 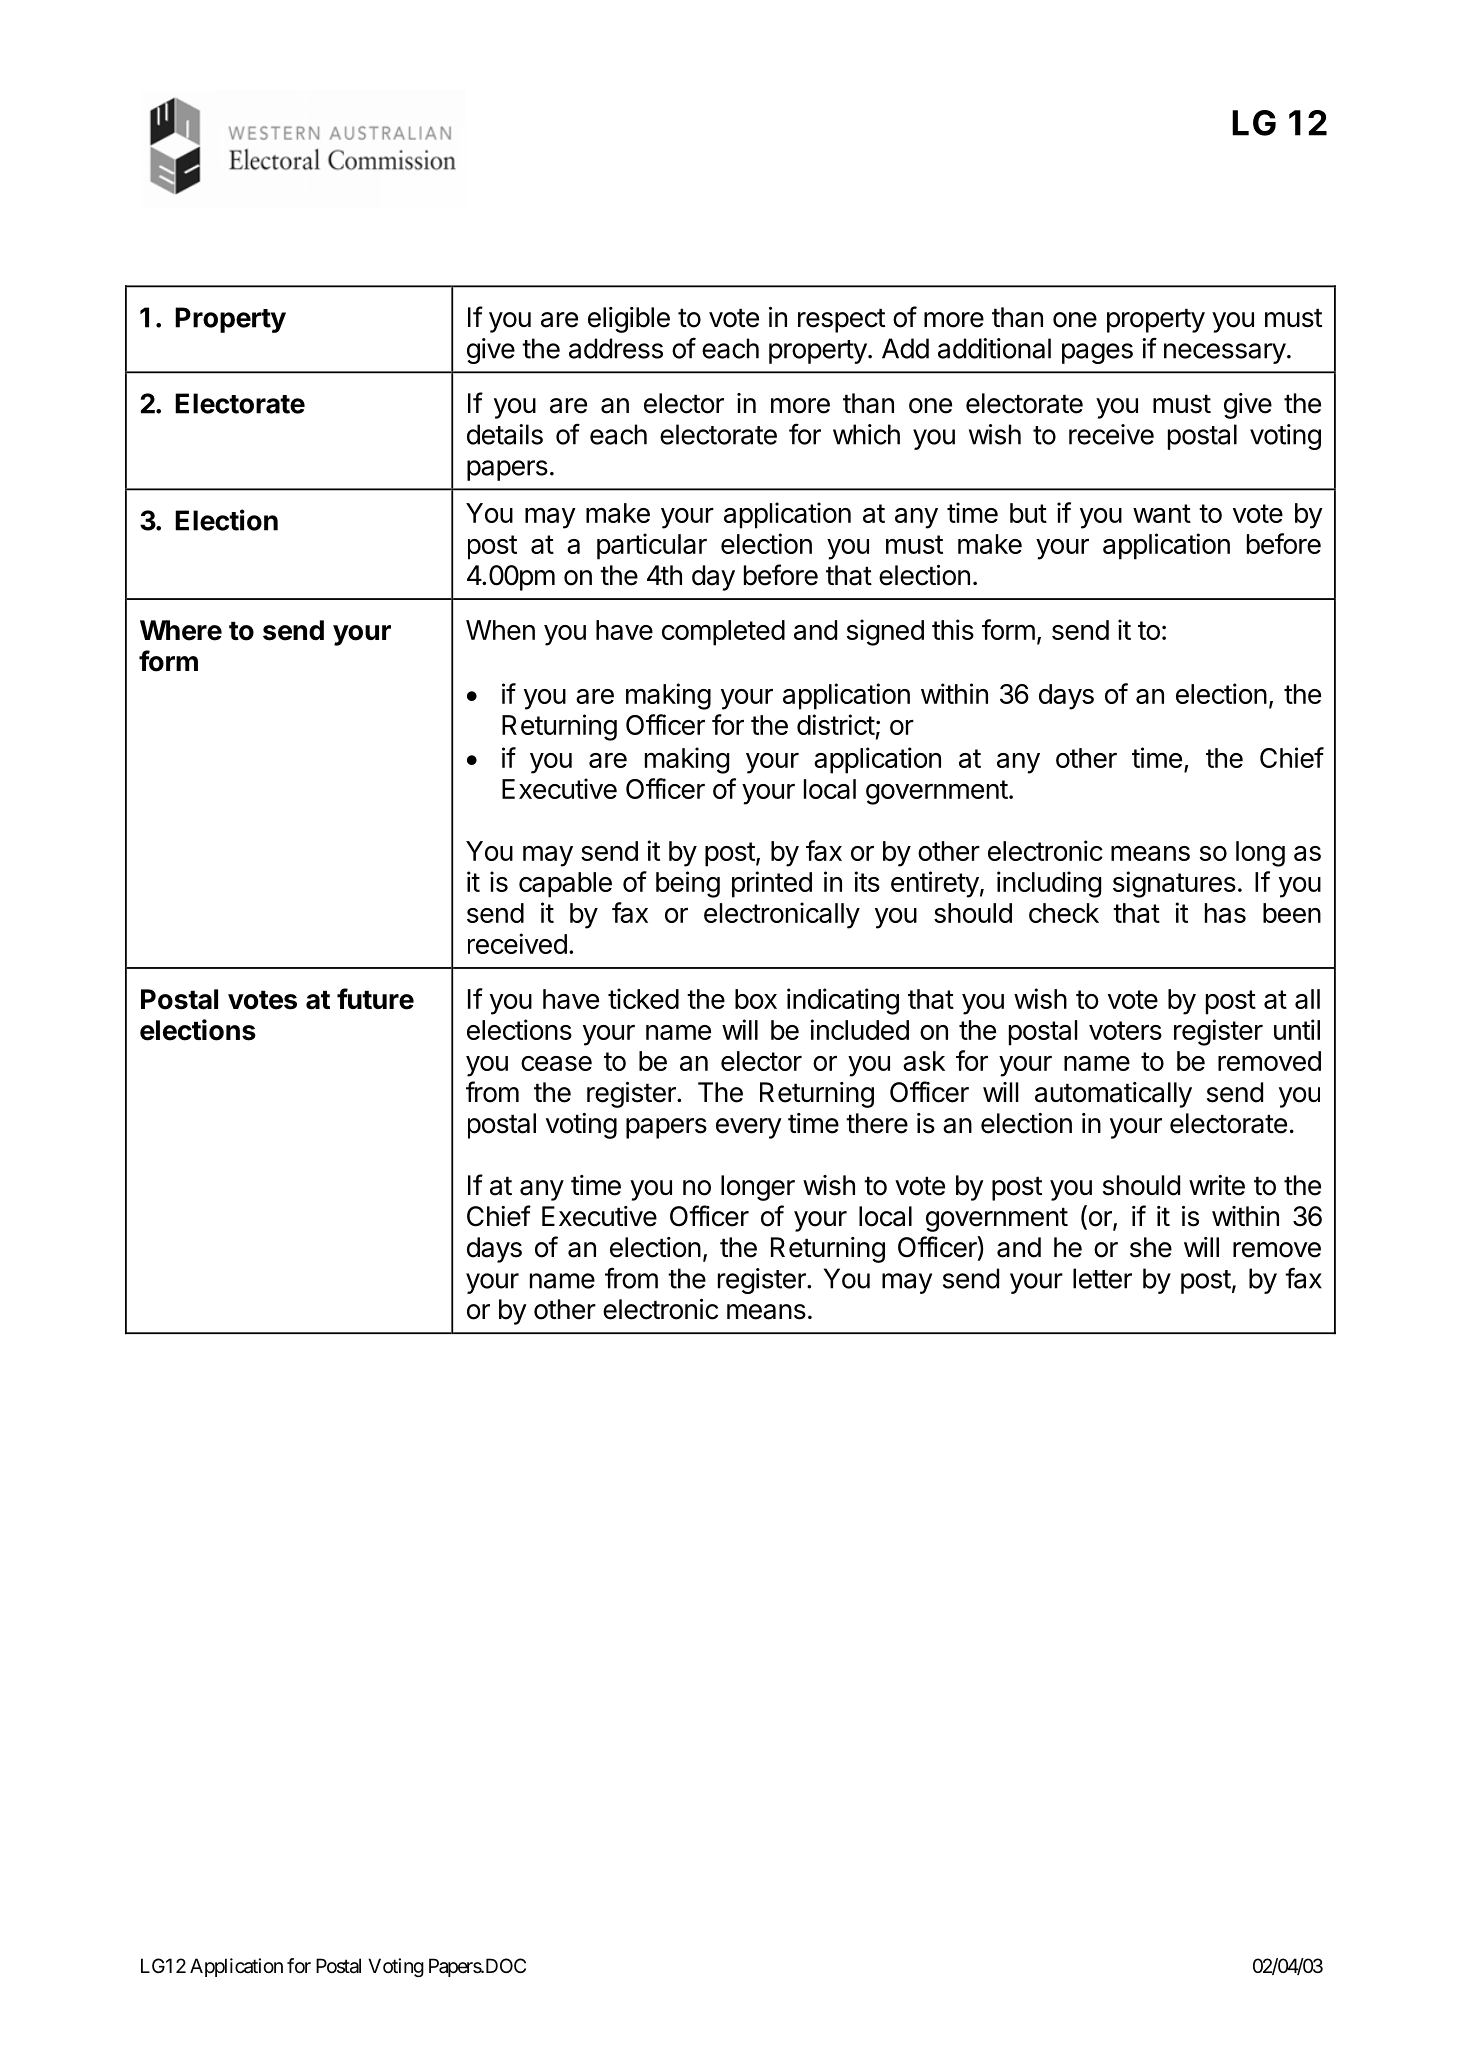 I want to click on Where, so click(x=181, y=630).
